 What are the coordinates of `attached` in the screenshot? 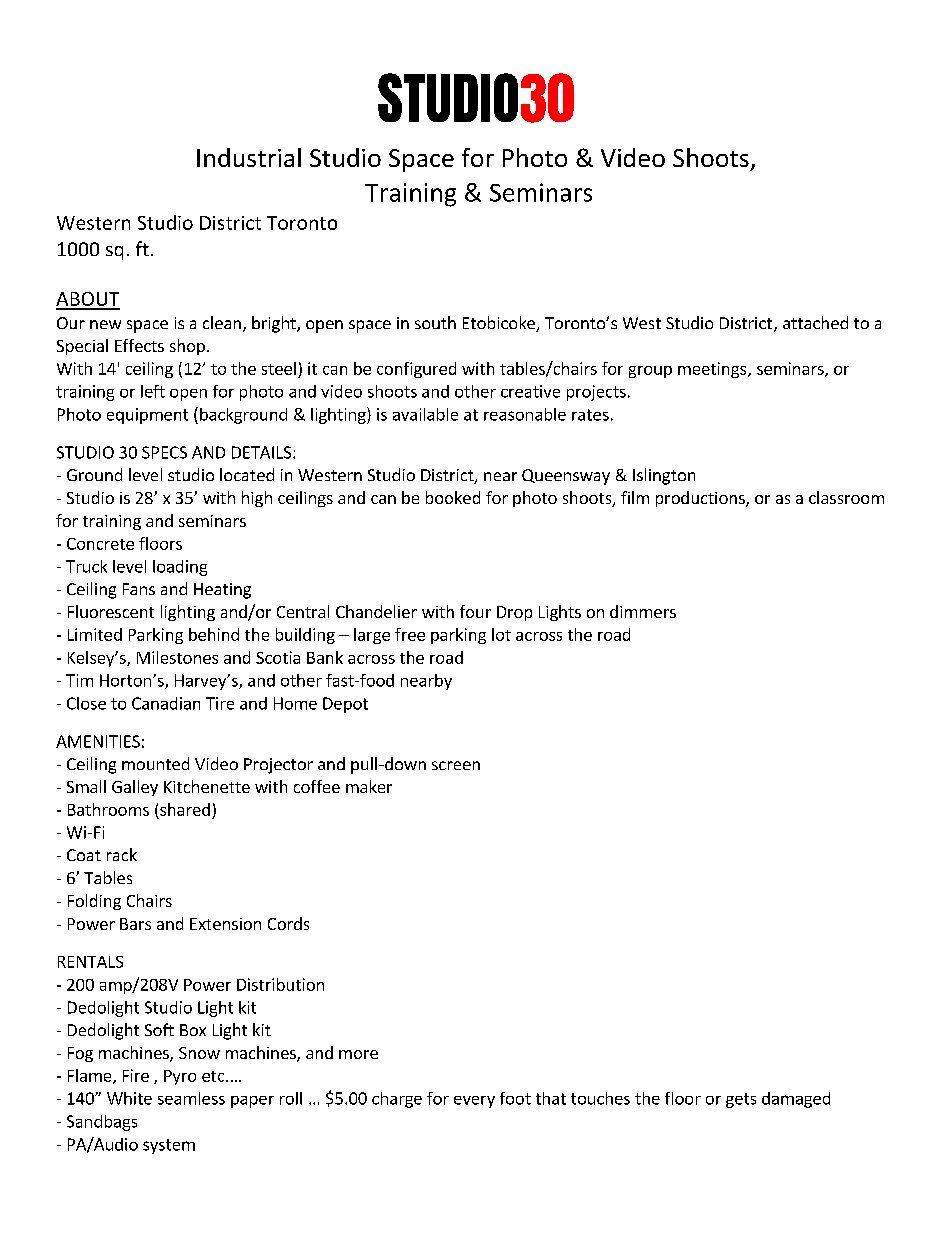 It's located at (815, 322).
